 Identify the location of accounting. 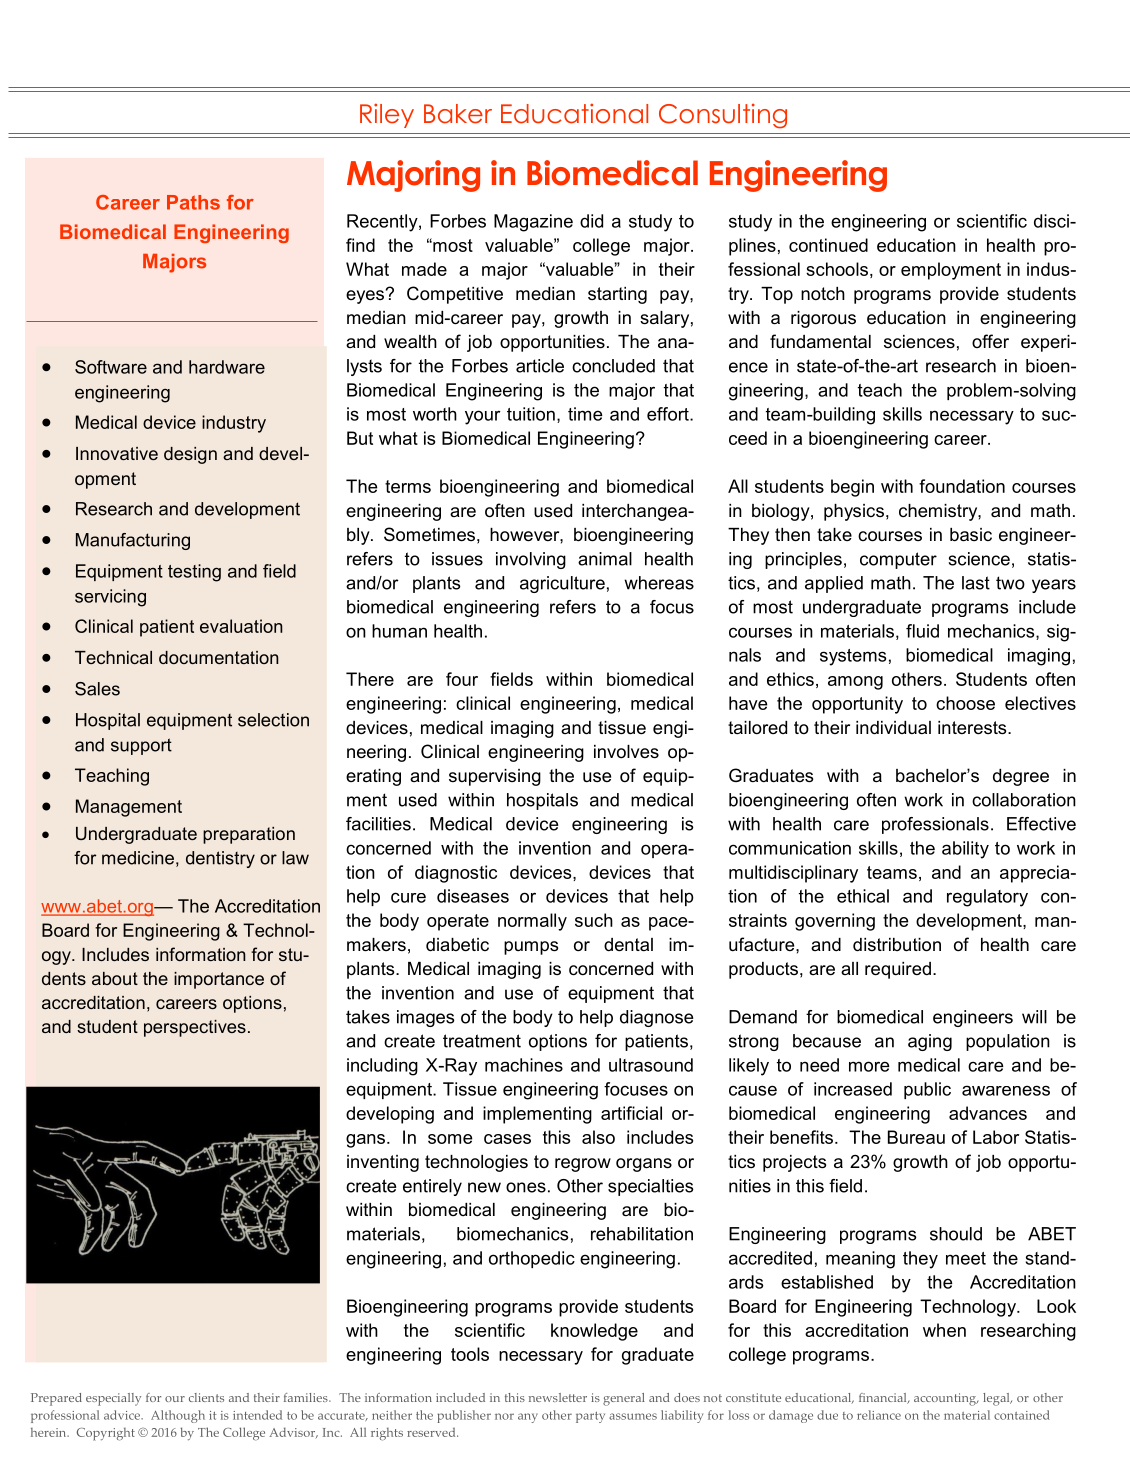
(946, 1399).
